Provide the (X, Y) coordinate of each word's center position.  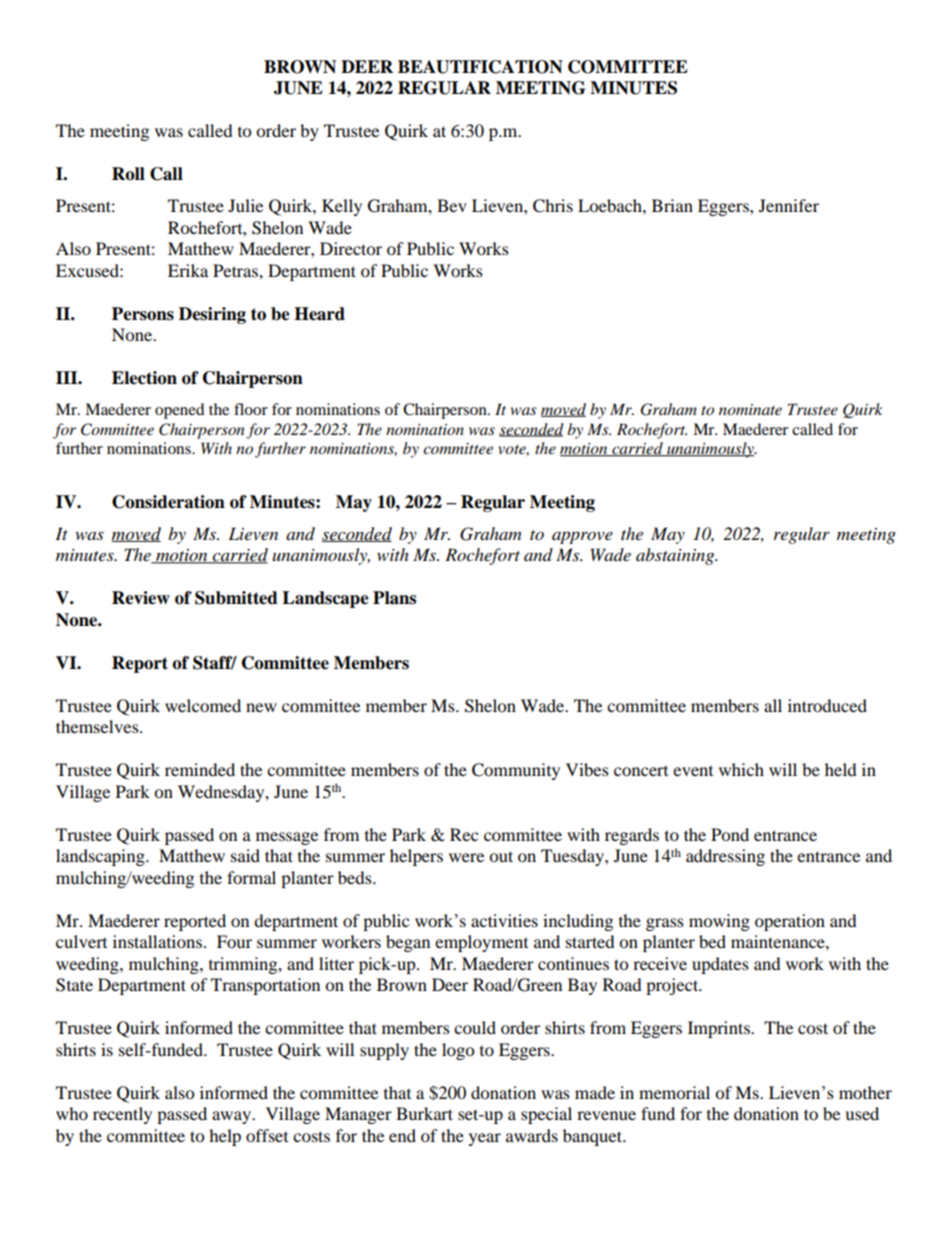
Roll (128, 174)
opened (179, 411)
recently (122, 1115)
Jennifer (789, 205)
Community (516, 771)
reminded (200, 769)
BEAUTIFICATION (480, 67)
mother (865, 1092)
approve (582, 537)
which (741, 769)
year (485, 1139)
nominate (750, 409)
